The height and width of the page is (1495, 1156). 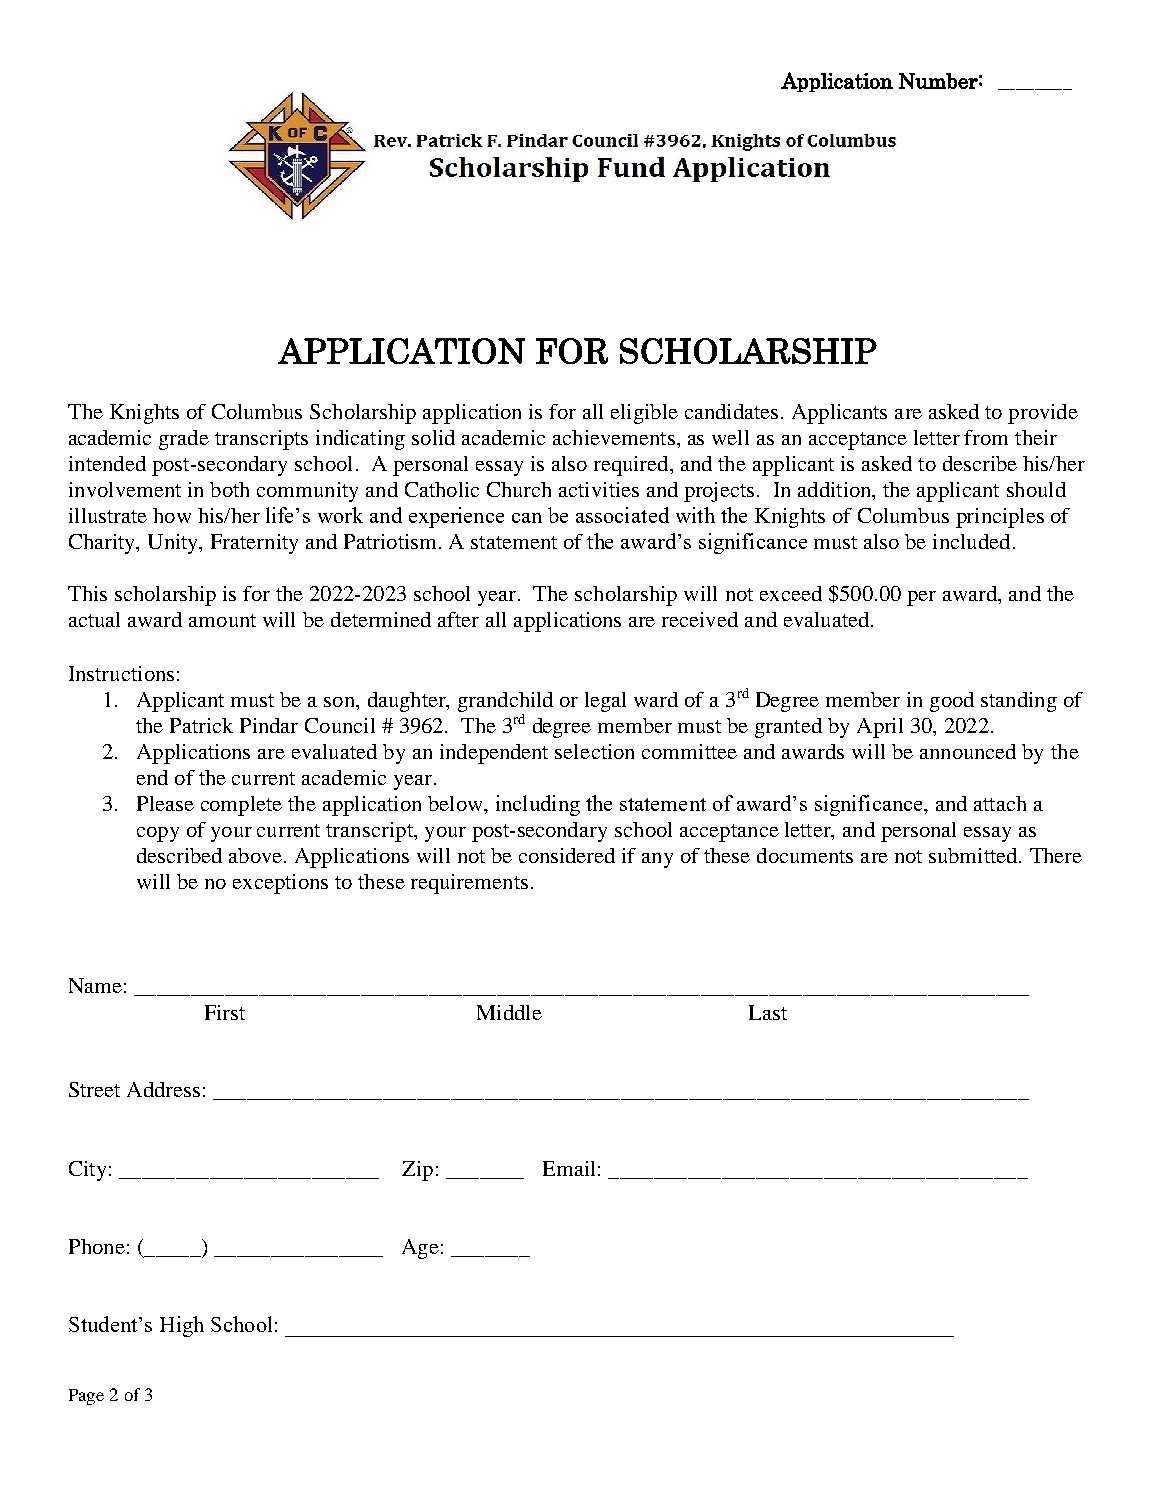 I want to click on from, so click(x=986, y=437).
